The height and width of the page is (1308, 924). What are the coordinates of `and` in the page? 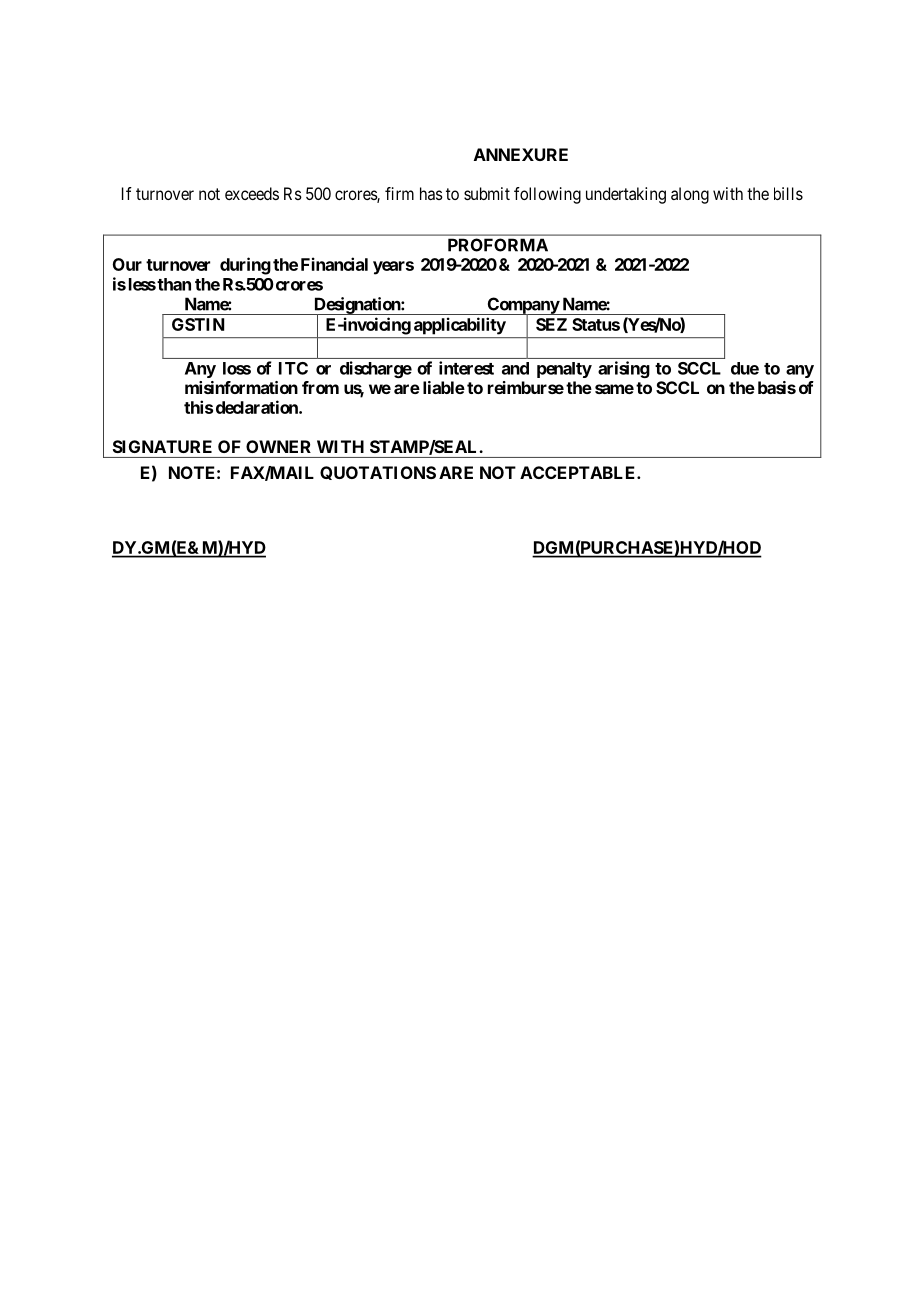 It's located at (515, 368).
